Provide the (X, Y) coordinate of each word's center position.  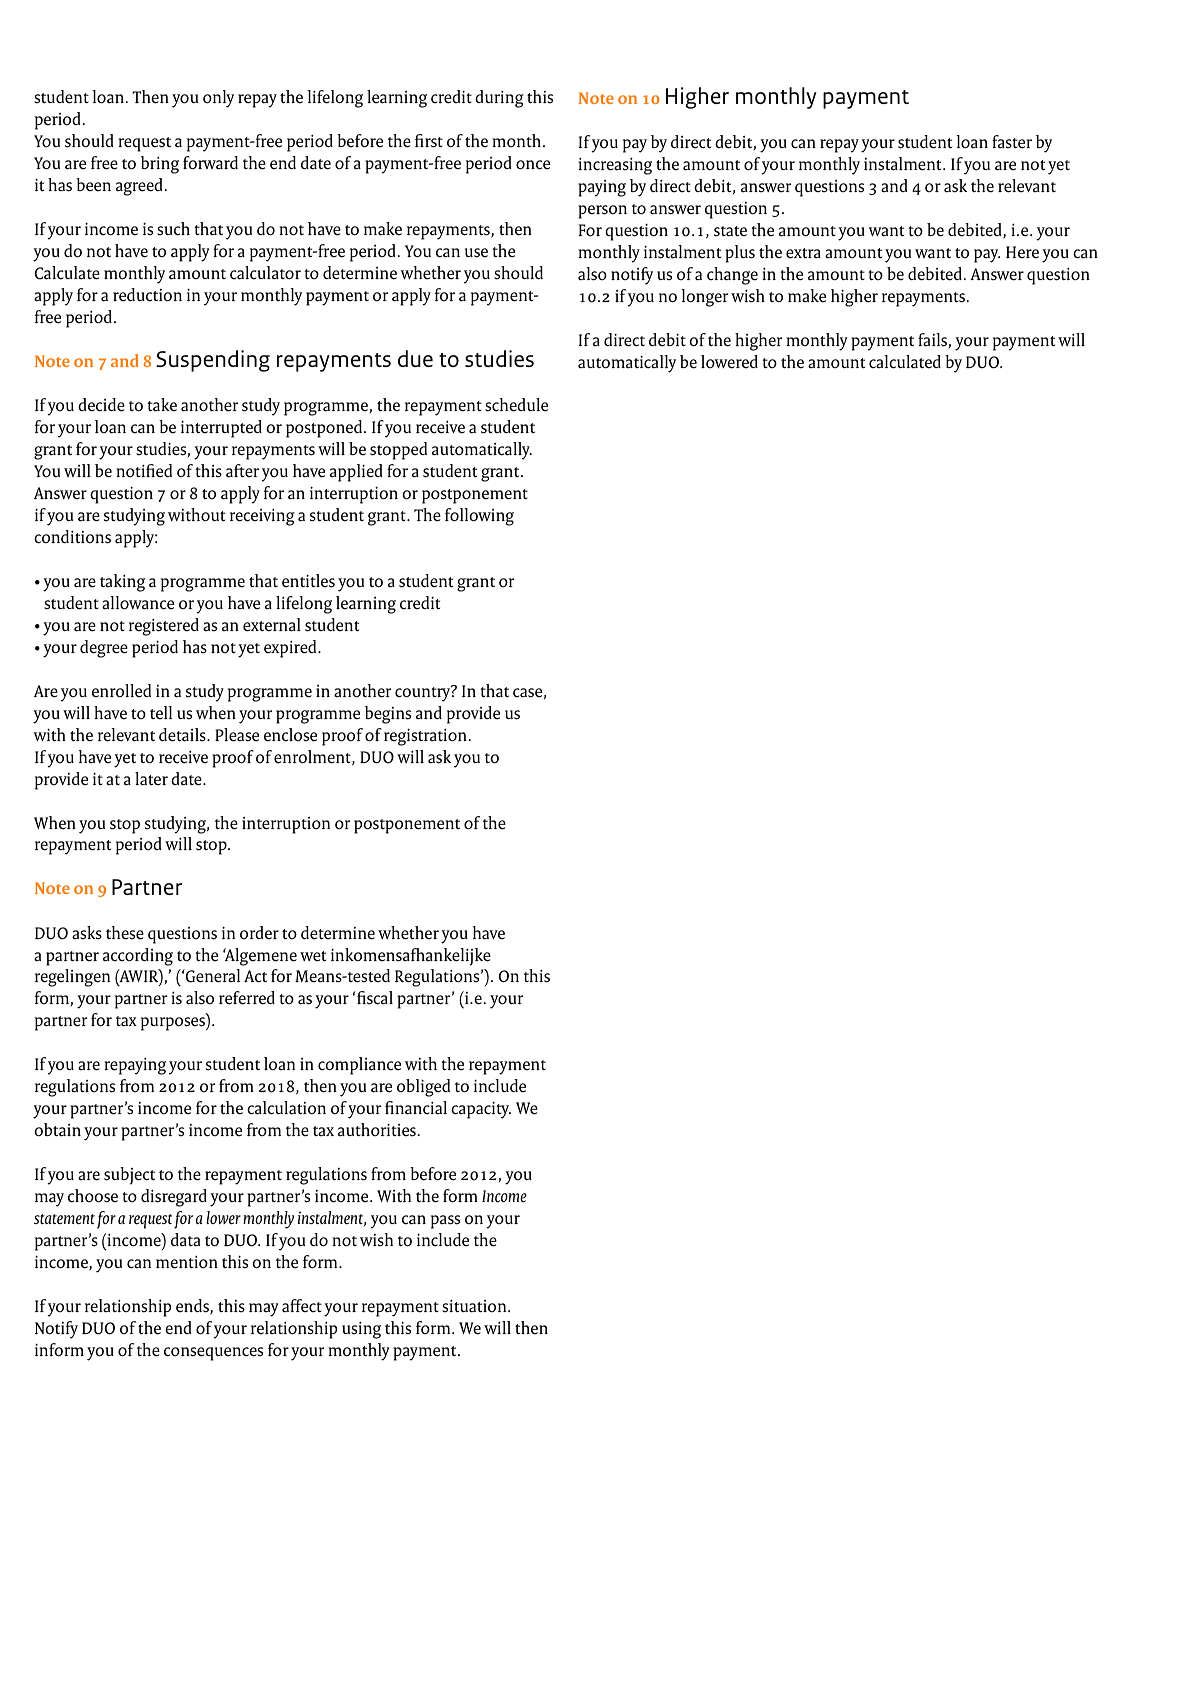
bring (160, 165)
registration (425, 737)
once (533, 165)
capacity (481, 1110)
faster (1012, 142)
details (183, 735)
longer (705, 298)
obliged (423, 1088)
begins (388, 715)
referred (247, 998)
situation (475, 1306)
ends (193, 1307)
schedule (516, 405)
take (162, 405)
